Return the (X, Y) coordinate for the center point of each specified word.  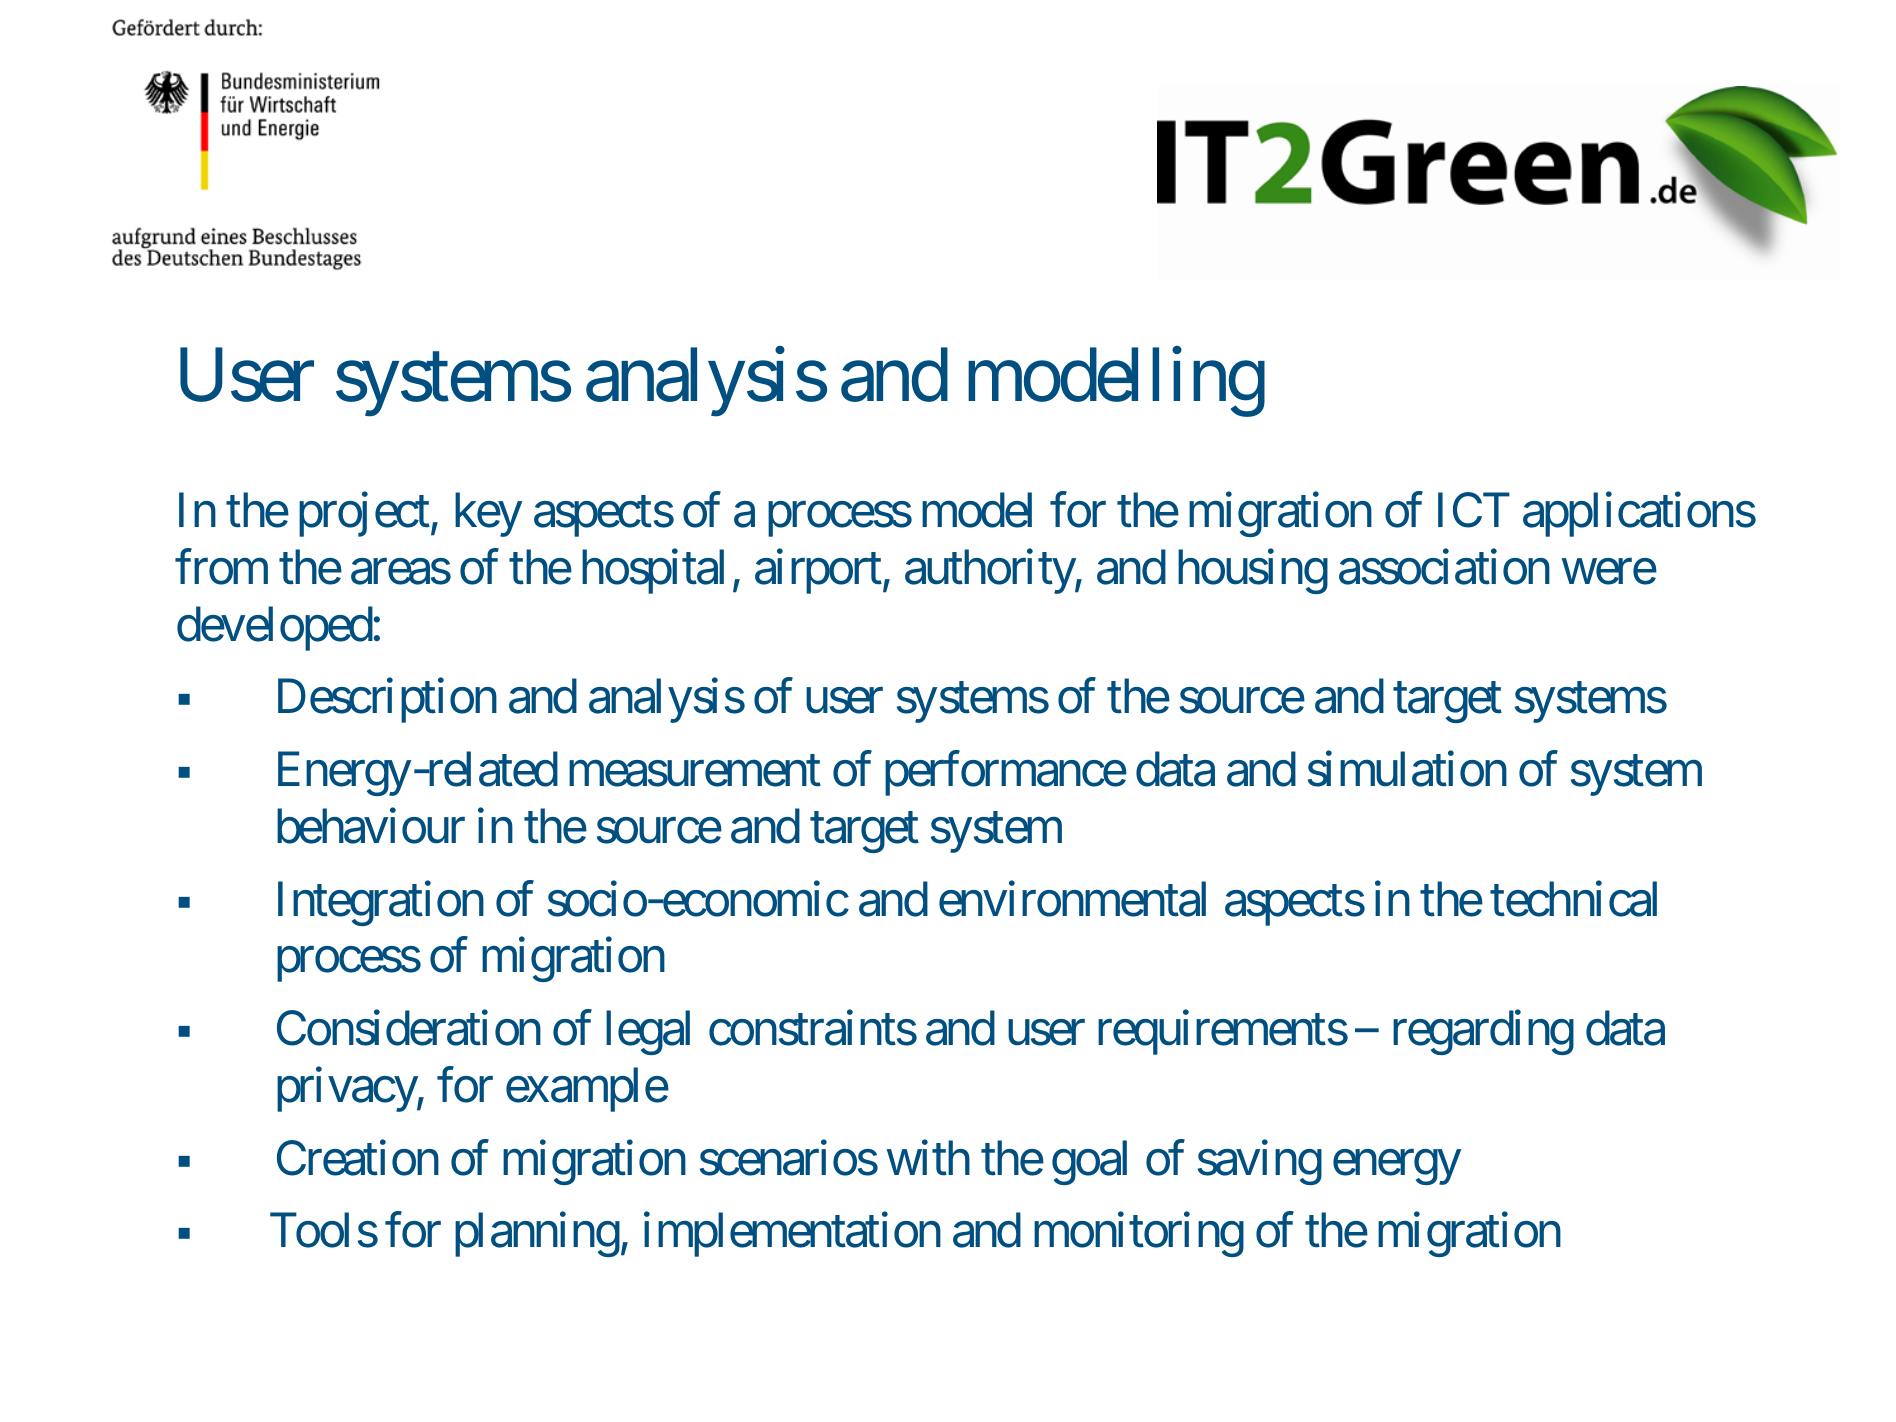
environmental (1072, 899)
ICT (1474, 510)
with (928, 1158)
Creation (358, 1158)
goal (1089, 1162)
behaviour (371, 826)
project (364, 514)
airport (818, 571)
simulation (1407, 769)
